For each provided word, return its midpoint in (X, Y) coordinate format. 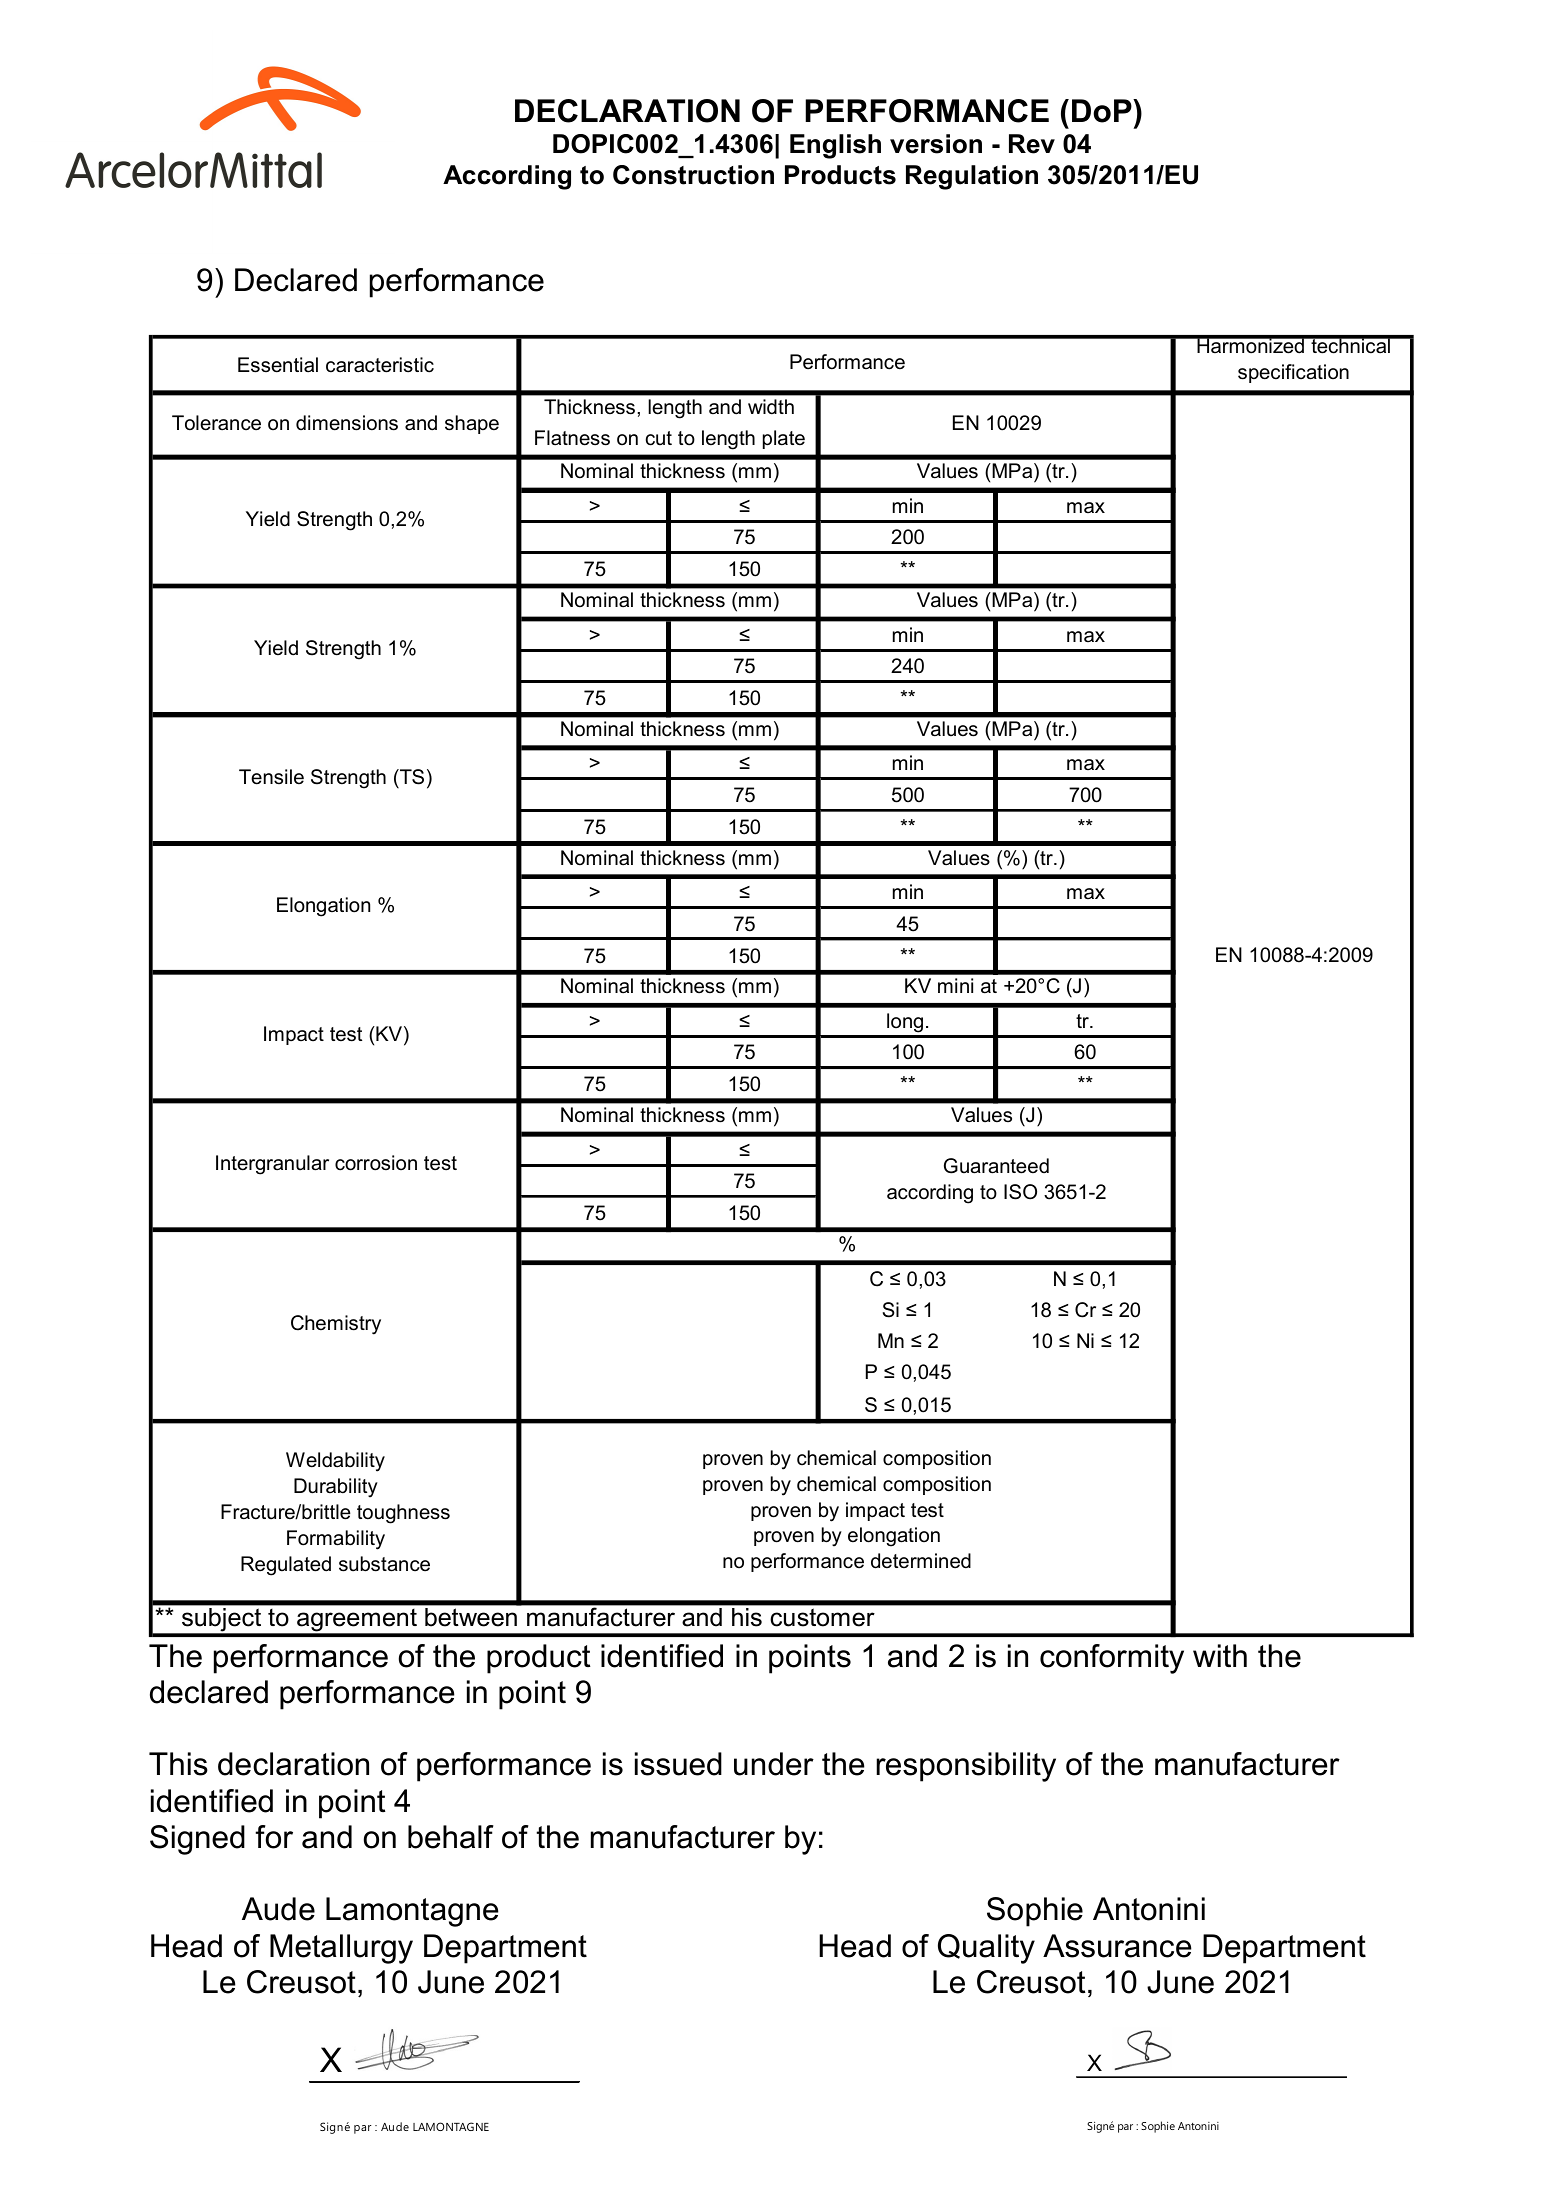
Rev (1032, 144)
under (774, 1764)
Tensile (271, 777)
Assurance (1117, 1946)
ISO (1020, 1192)
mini (955, 985)
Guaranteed (996, 1166)
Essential (278, 365)
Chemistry (336, 1325)
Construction (693, 175)
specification (1293, 373)
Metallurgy (341, 1949)
